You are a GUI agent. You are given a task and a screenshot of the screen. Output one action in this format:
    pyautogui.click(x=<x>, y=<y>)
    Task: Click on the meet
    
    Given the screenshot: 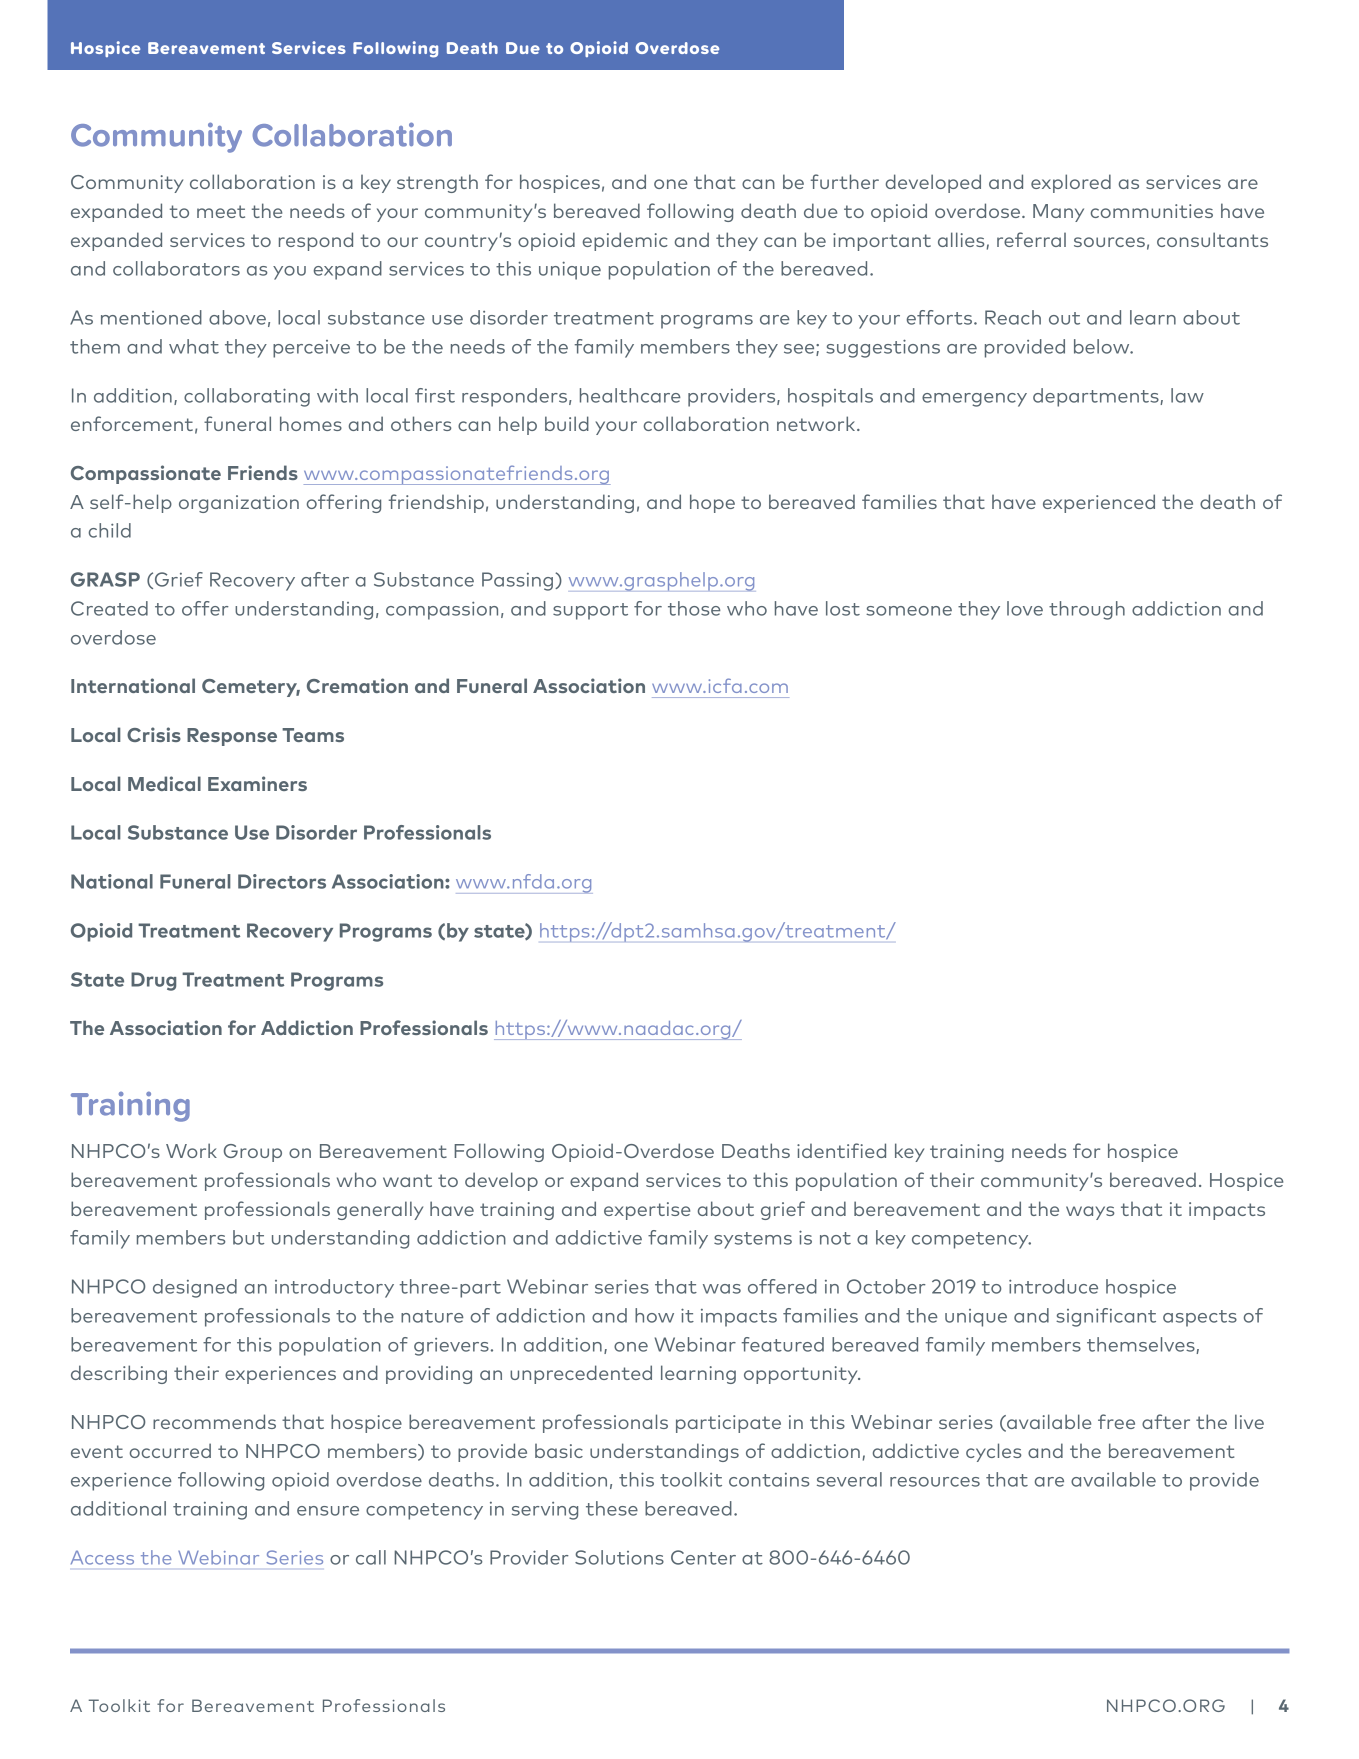 What is the action you would take?
    pyautogui.click(x=221, y=211)
